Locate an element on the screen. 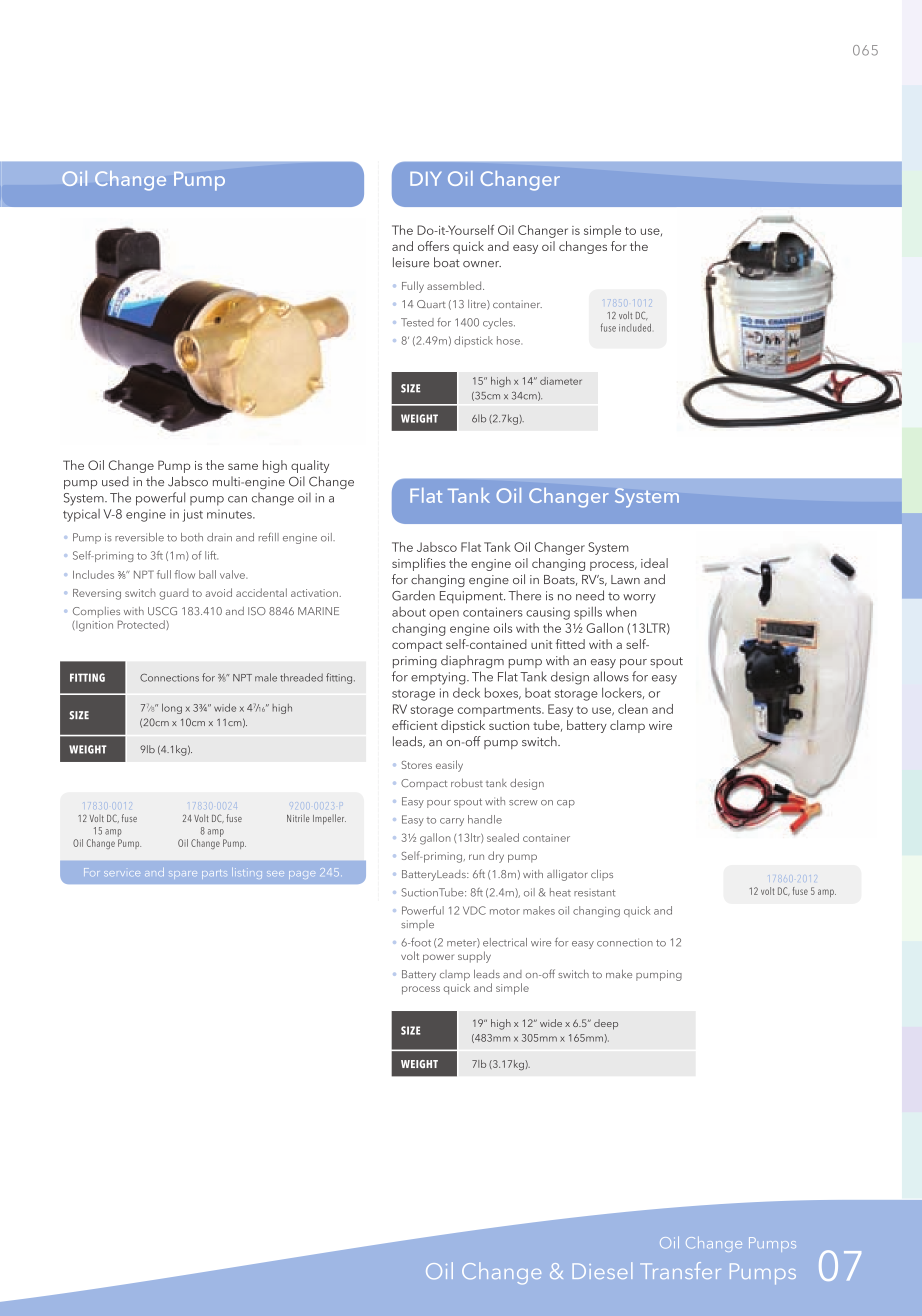 Image resolution: width=922 pixels, height=1316 pixels. see is located at coordinates (275, 873).
